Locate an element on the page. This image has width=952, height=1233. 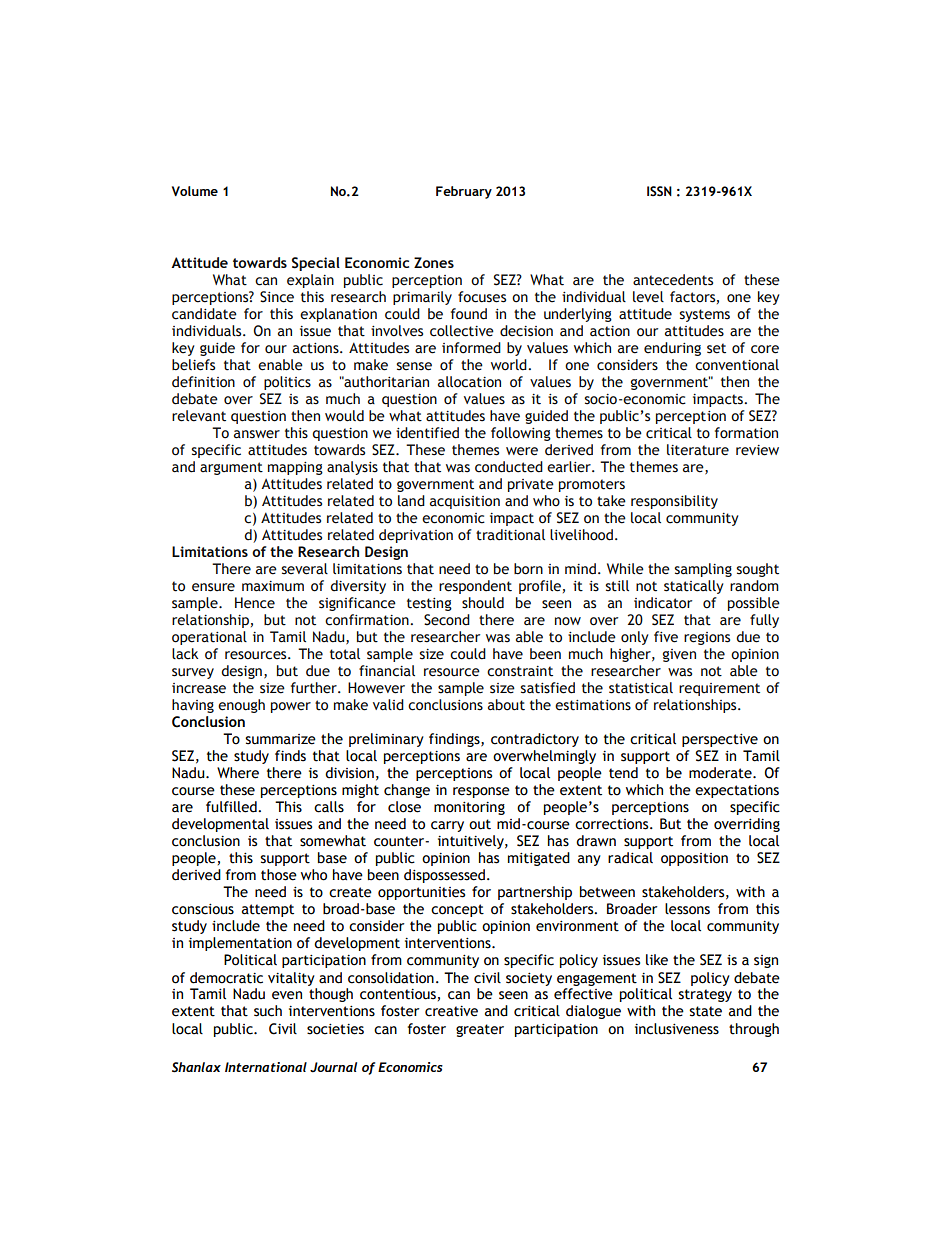
Hence is located at coordinates (255, 603).
